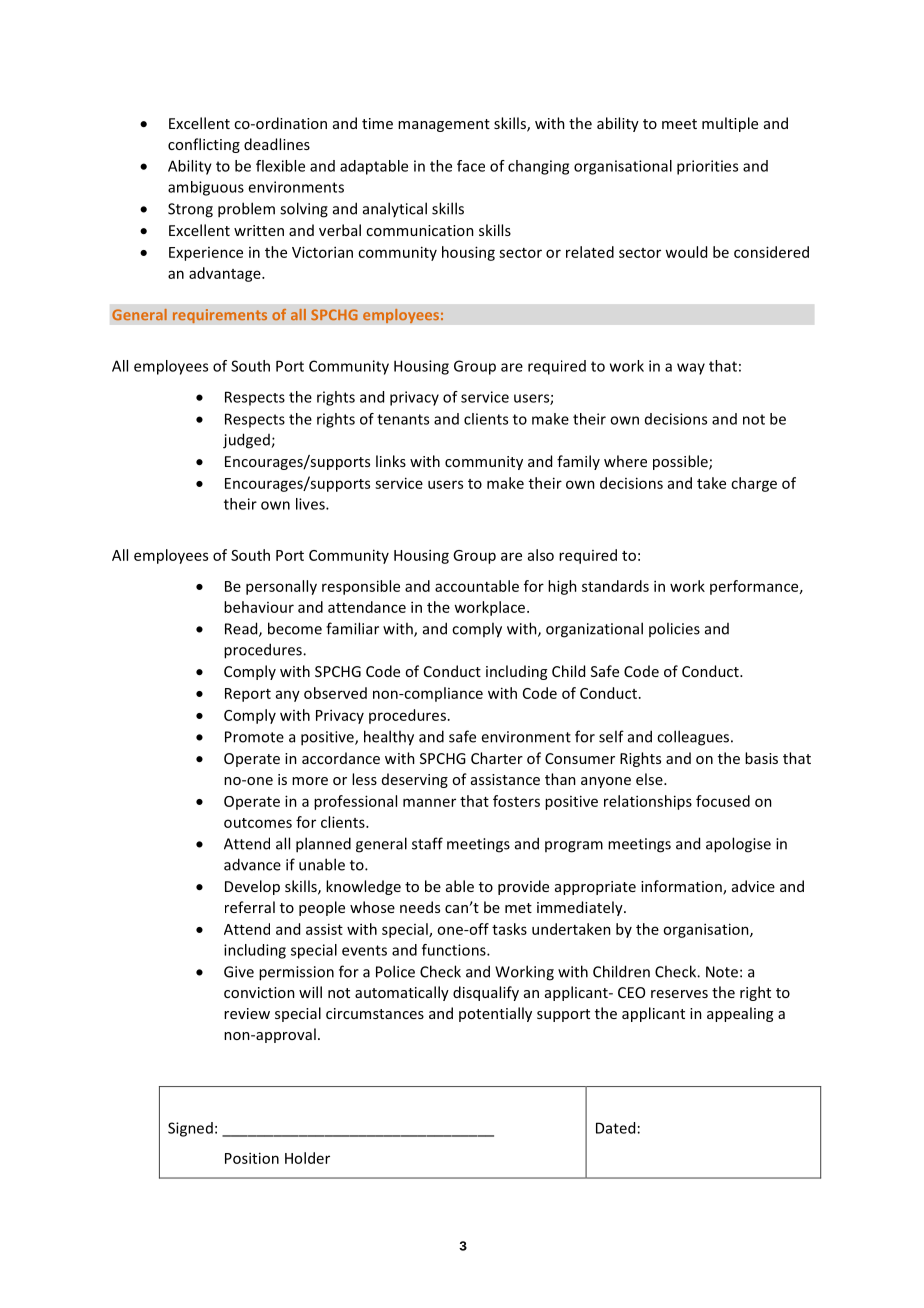 This document has height=1308, width=924. I want to click on deadlines, so click(277, 144).
